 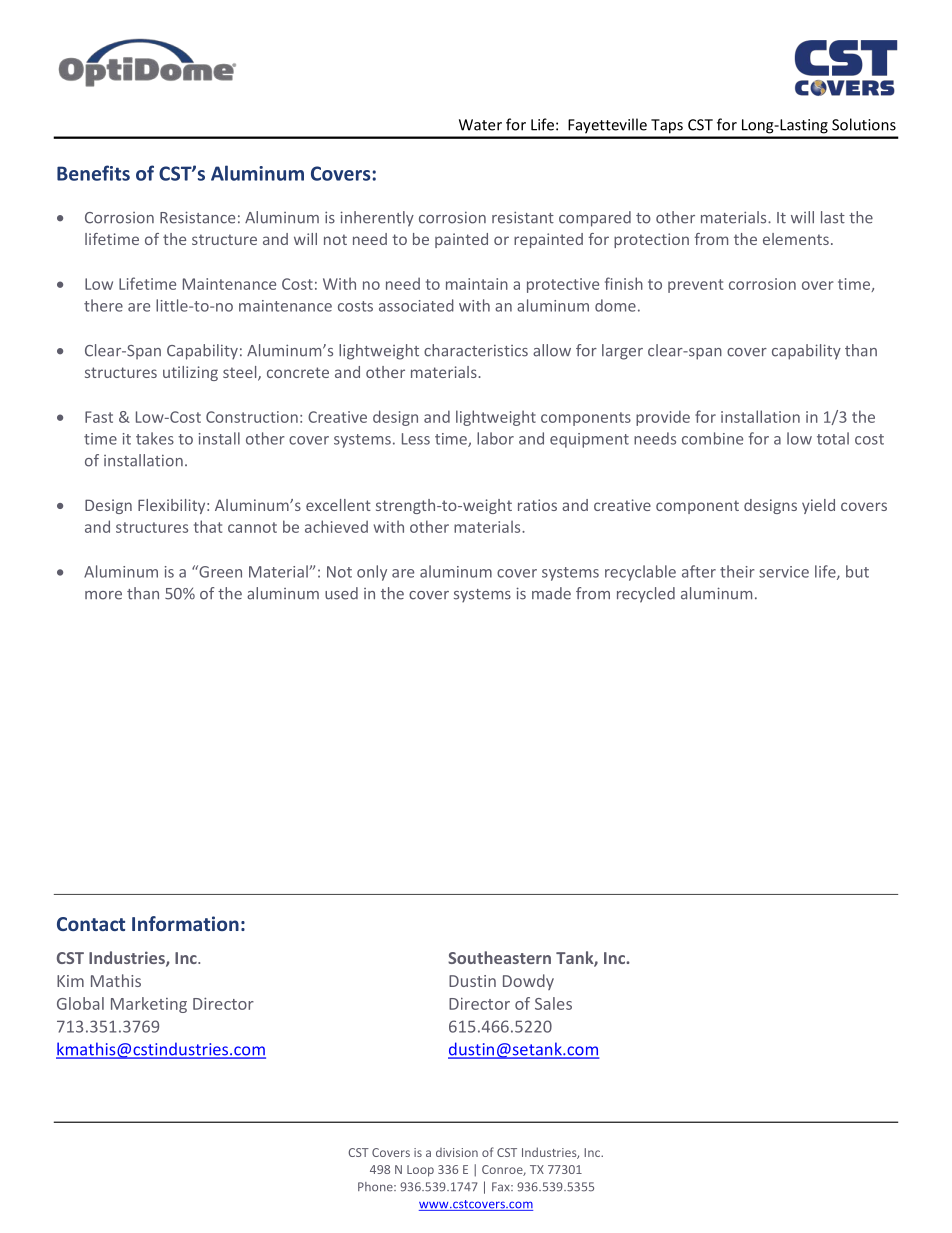 I want to click on Southeastern, so click(x=499, y=957).
